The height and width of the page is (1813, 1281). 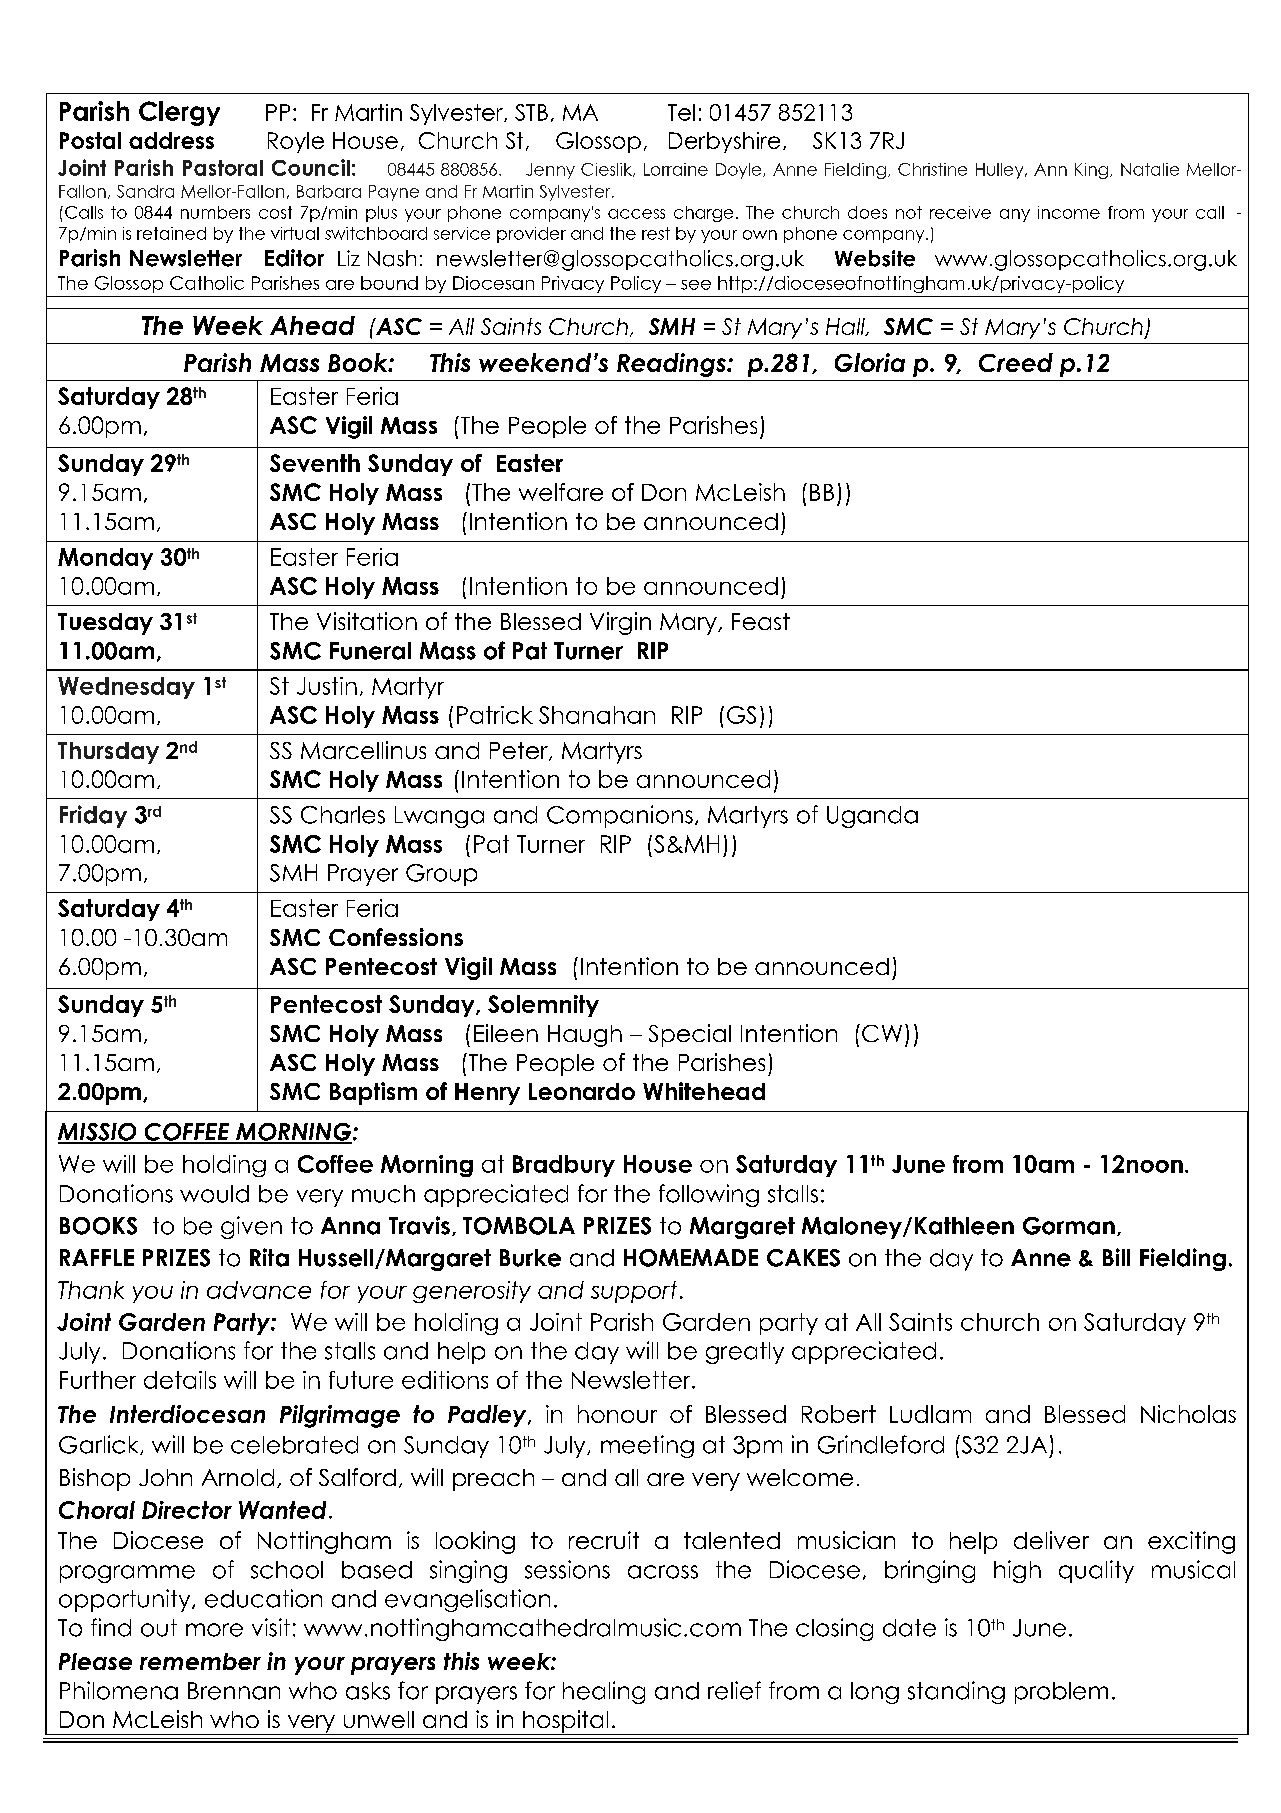 What do you see at coordinates (604, 1692) in the page?
I see `healing` at bounding box center [604, 1692].
